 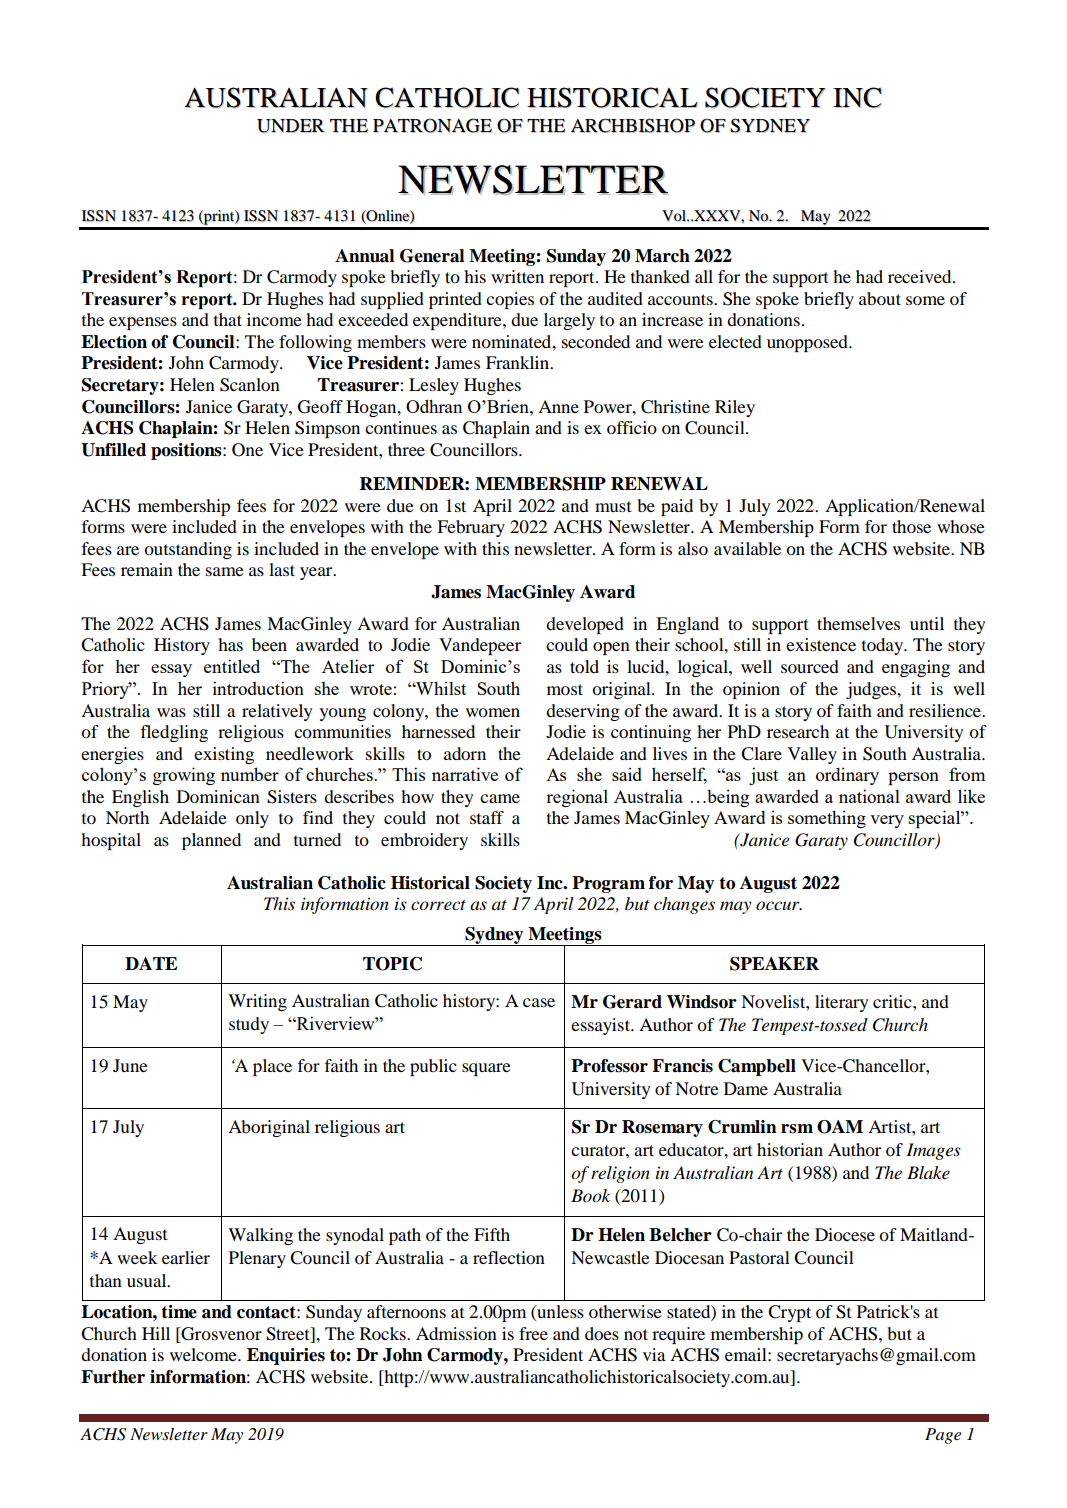 I want to click on welcome, so click(x=204, y=1354).
